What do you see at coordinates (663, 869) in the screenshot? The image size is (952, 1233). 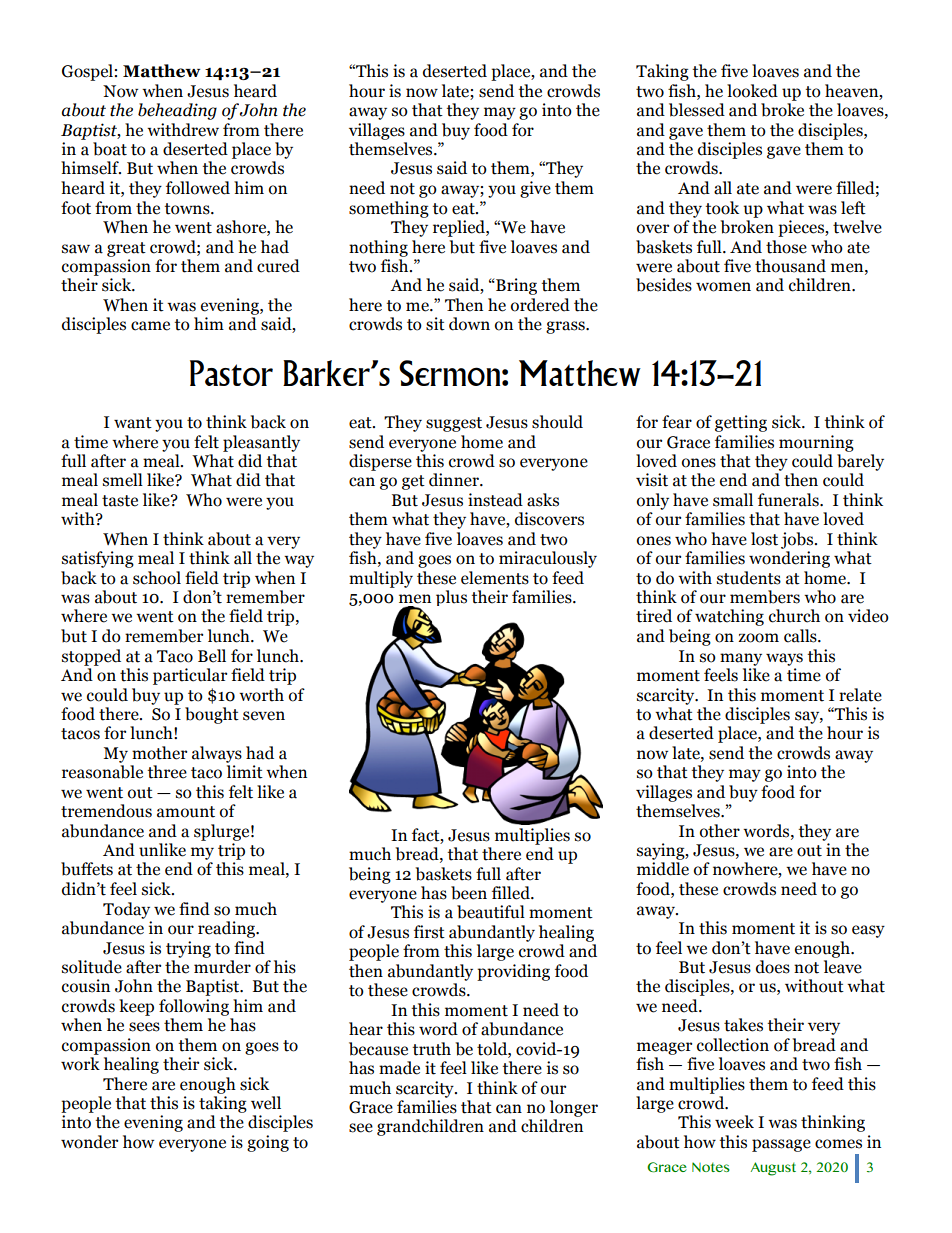 I see `middle` at bounding box center [663, 869].
